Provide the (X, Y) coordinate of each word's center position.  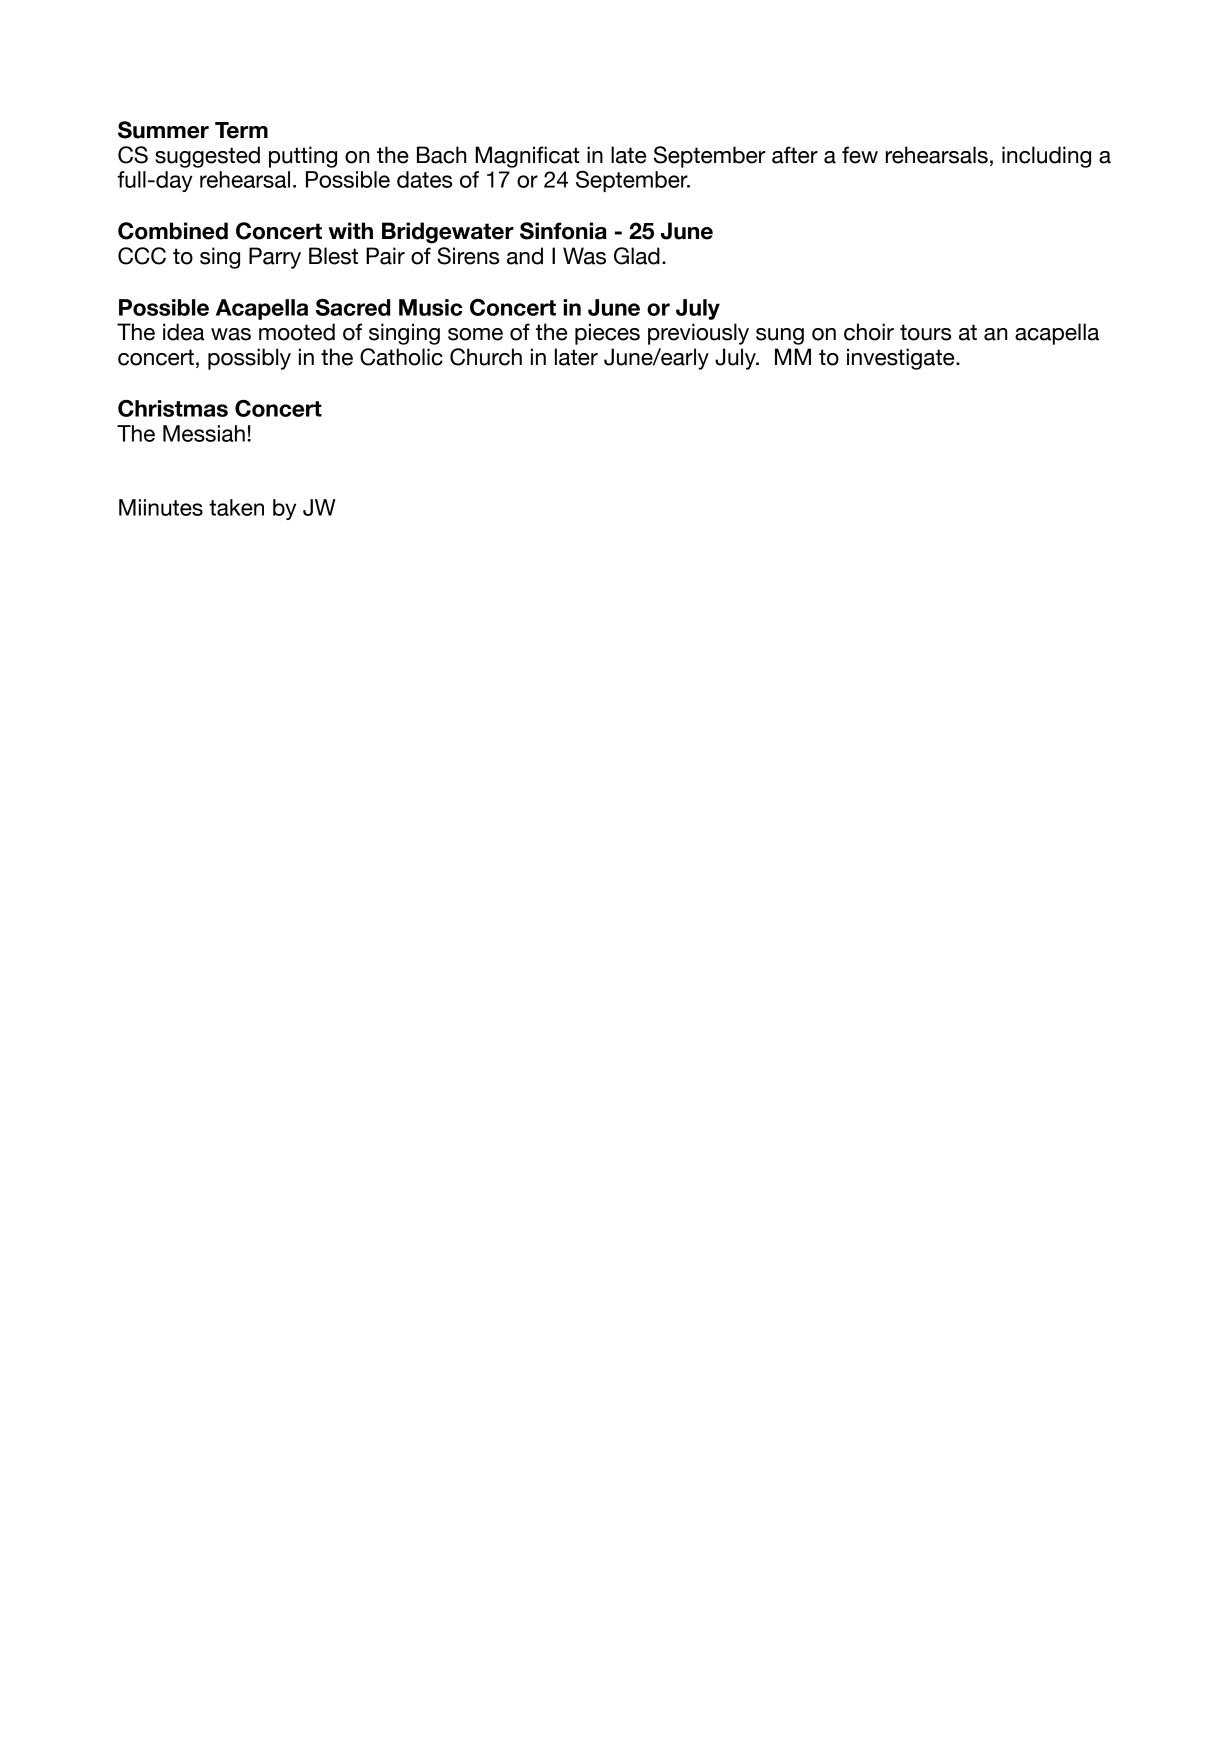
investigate (902, 359)
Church (486, 357)
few (860, 155)
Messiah (204, 433)
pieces (607, 334)
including (1046, 157)
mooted (297, 332)
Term (241, 130)
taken (236, 507)
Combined (173, 231)
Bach (441, 155)
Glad (637, 256)
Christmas (173, 408)
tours (925, 332)
